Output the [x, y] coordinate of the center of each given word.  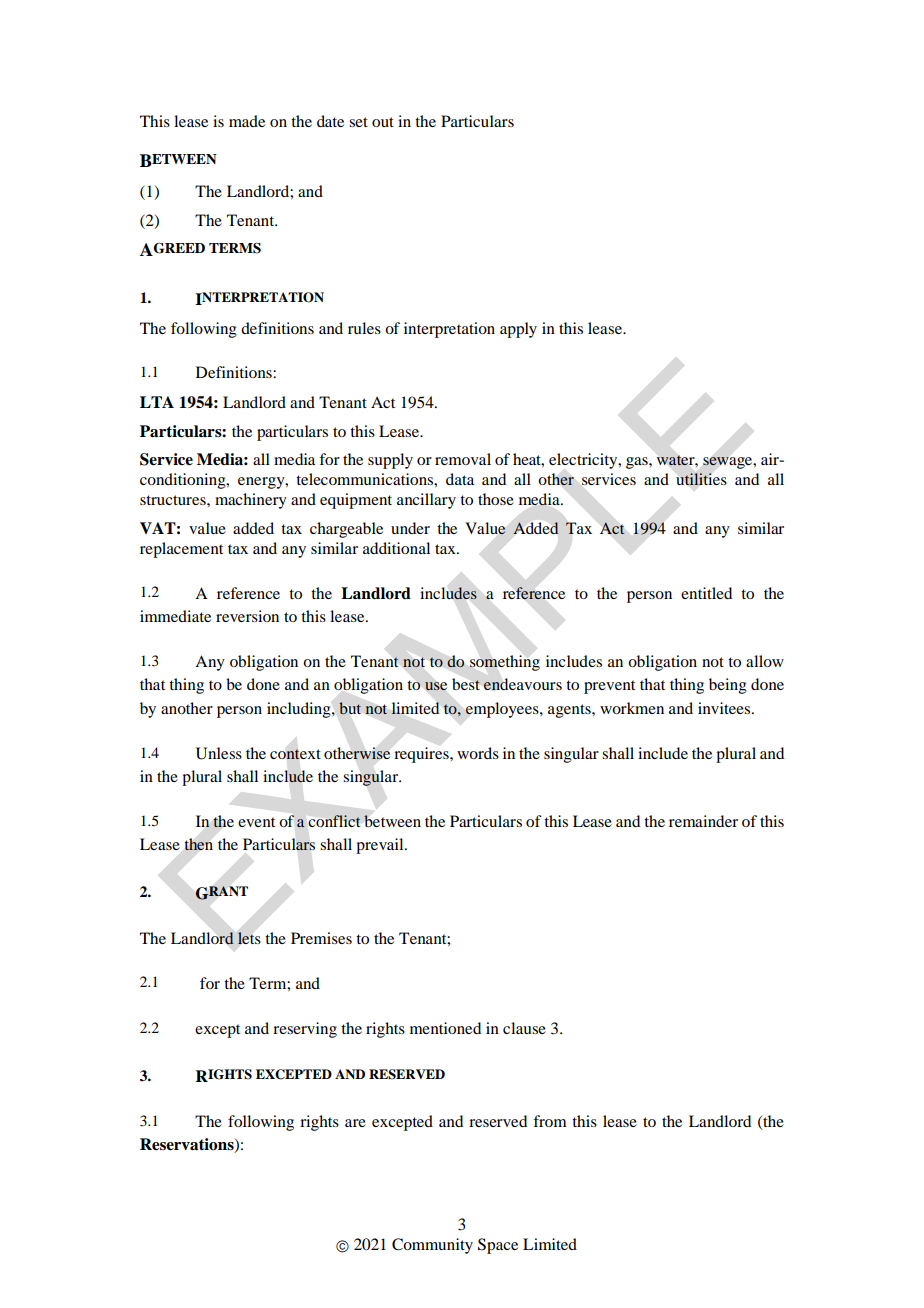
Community [432, 1246]
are [355, 1123]
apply [518, 330]
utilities [701, 479]
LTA [157, 402]
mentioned [445, 1028]
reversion [247, 616]
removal [463, 459]
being [728, 686]
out [383, 122]
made [247, 121]
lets [249, 938]
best [466, 684]
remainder [703, 821]
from [550, 1121]
